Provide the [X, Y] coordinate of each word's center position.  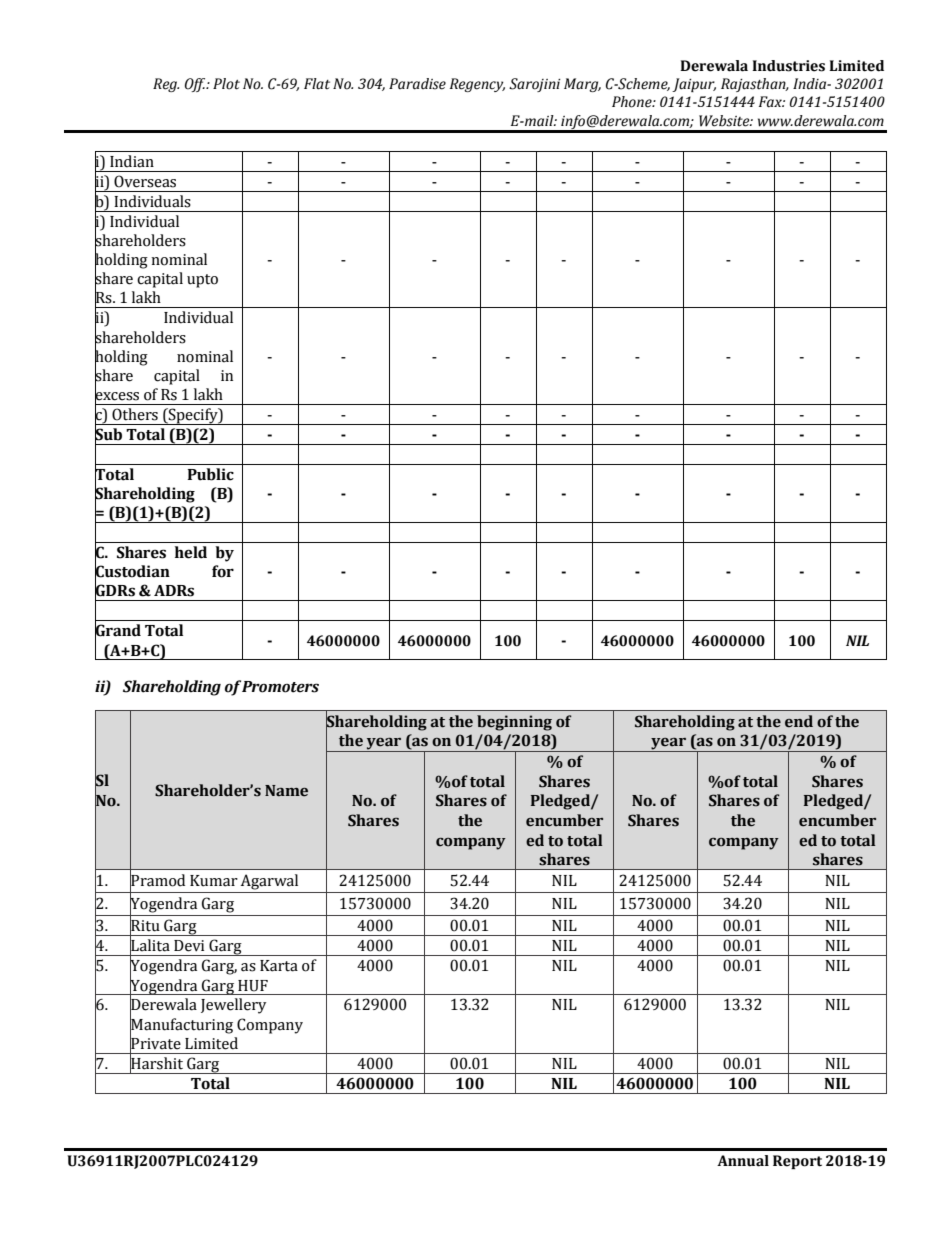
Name [286, 791]
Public [210, 474]
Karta [279, 966]
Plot [226, 84]
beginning [514, 723]
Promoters [280, 687]
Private [155, 1043]
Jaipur [694, 85]
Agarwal [269, 882]
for [223, 571]
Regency [477, 85]
